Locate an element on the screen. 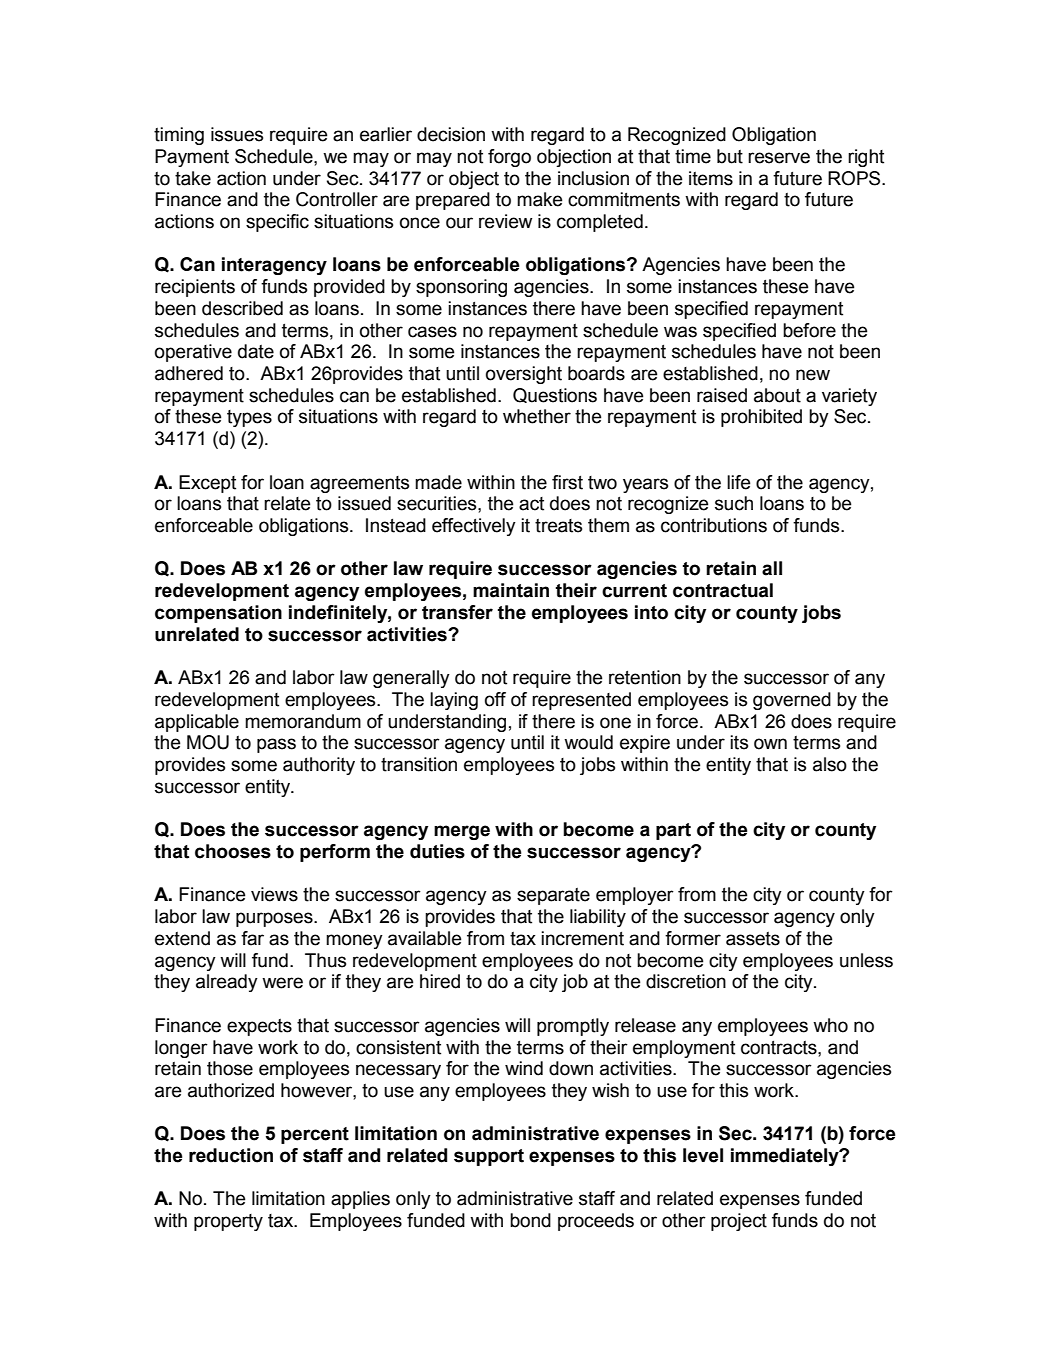 The image size is (1051, 1360). assets is located at coordinates (753, 939).
